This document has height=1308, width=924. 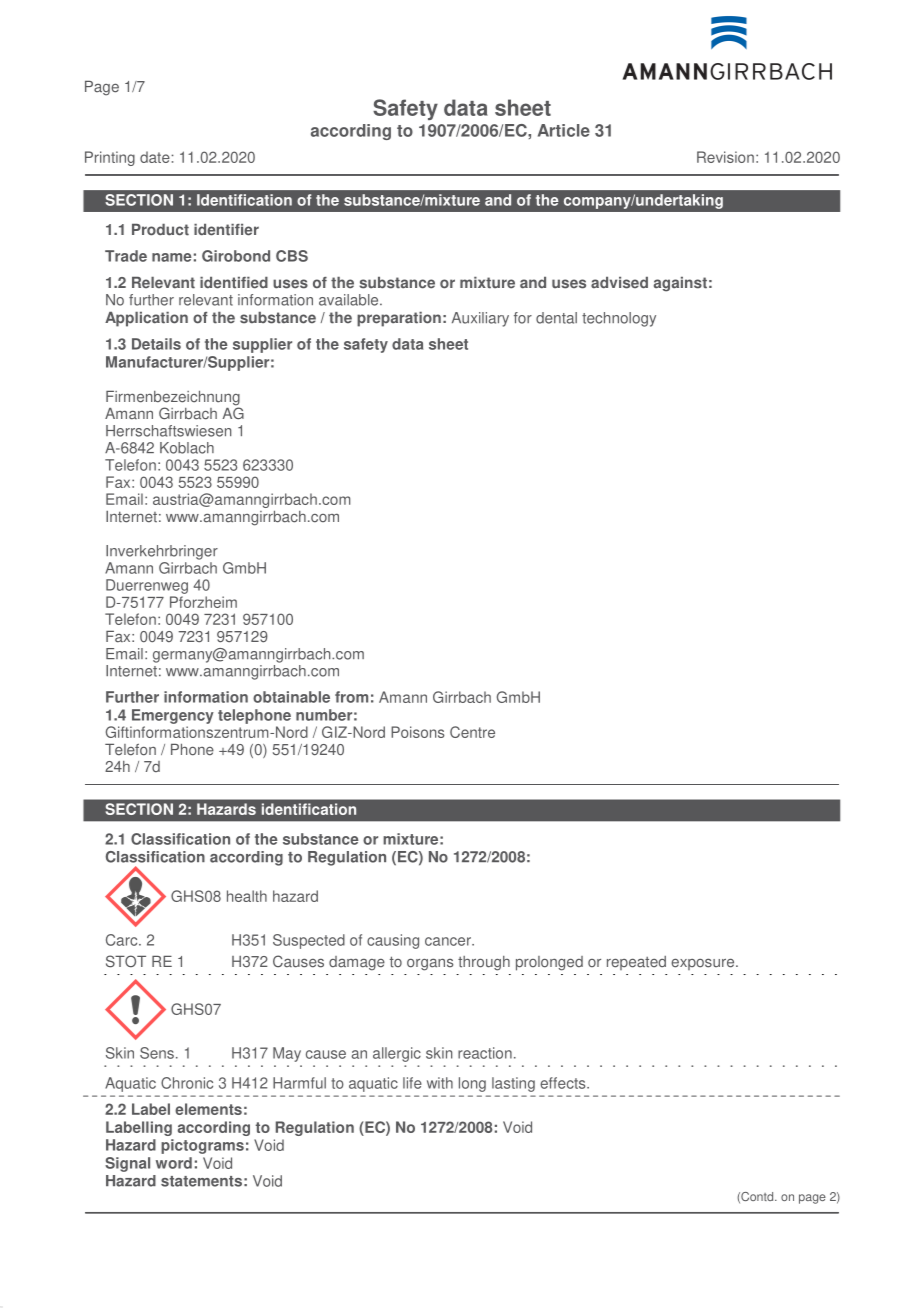 I want to click on preparation, so click(x=399, y=319).
